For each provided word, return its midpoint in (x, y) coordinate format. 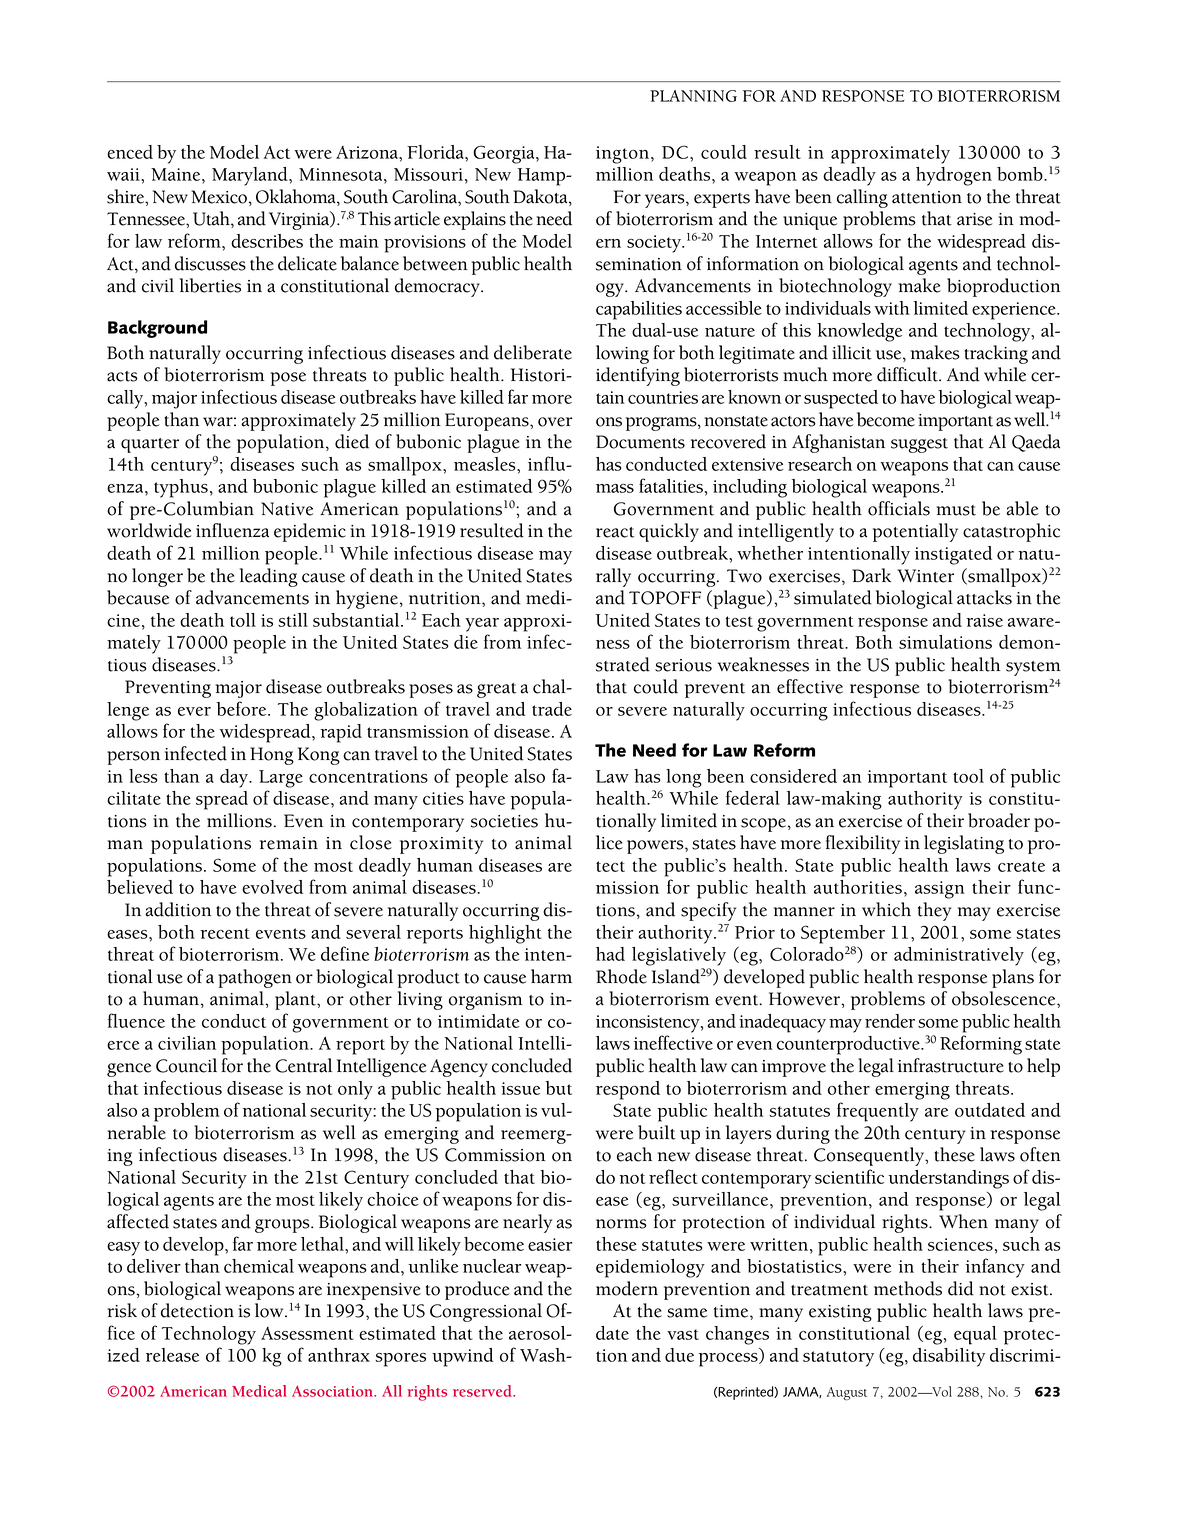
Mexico (219, 197)
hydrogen (954, 176)
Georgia (505, 154)
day (235, 778)
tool (968, 776)
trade (552, 709)
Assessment (307, 1333)
